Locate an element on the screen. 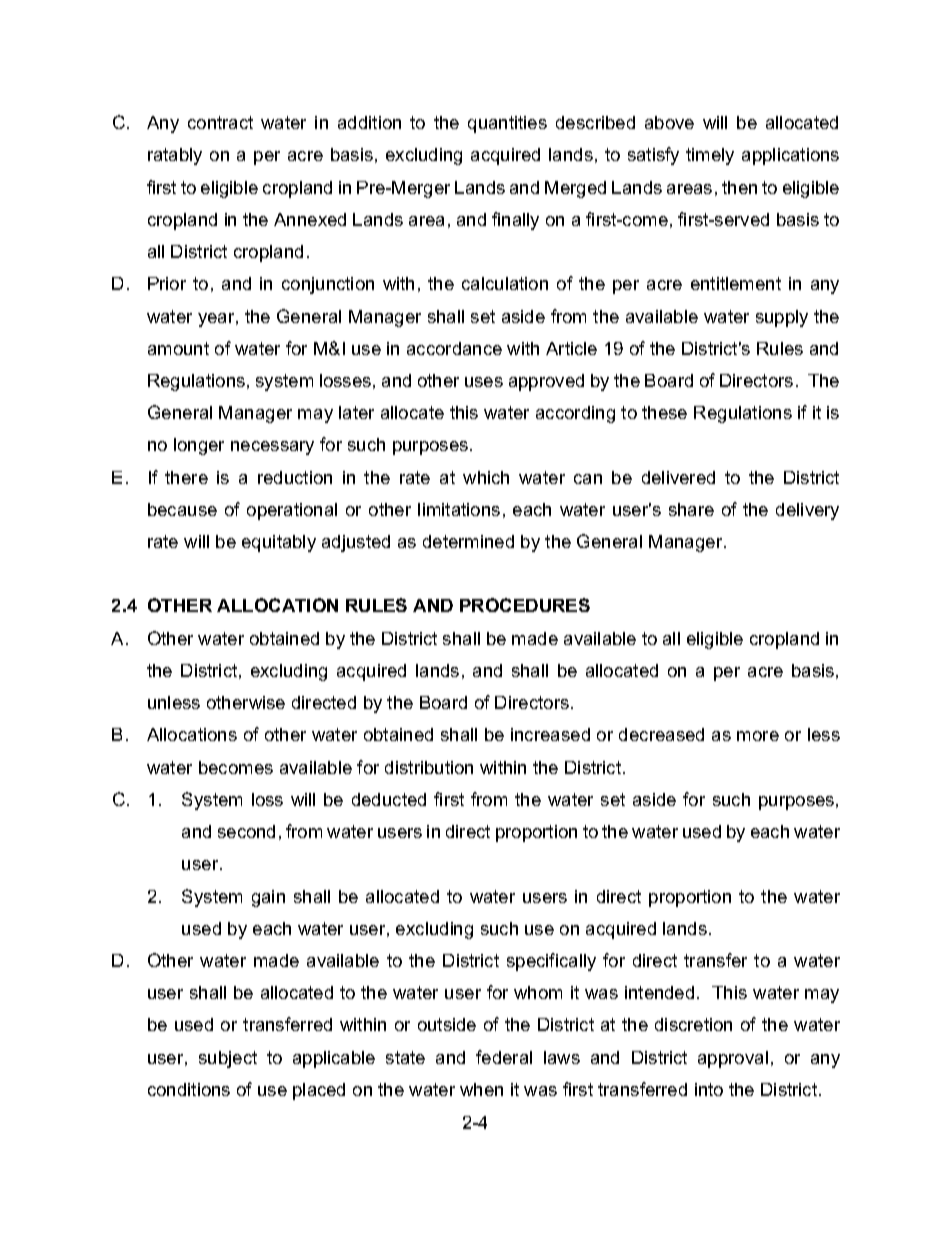  PROCEDURES is located at coordinates (525, 605).
